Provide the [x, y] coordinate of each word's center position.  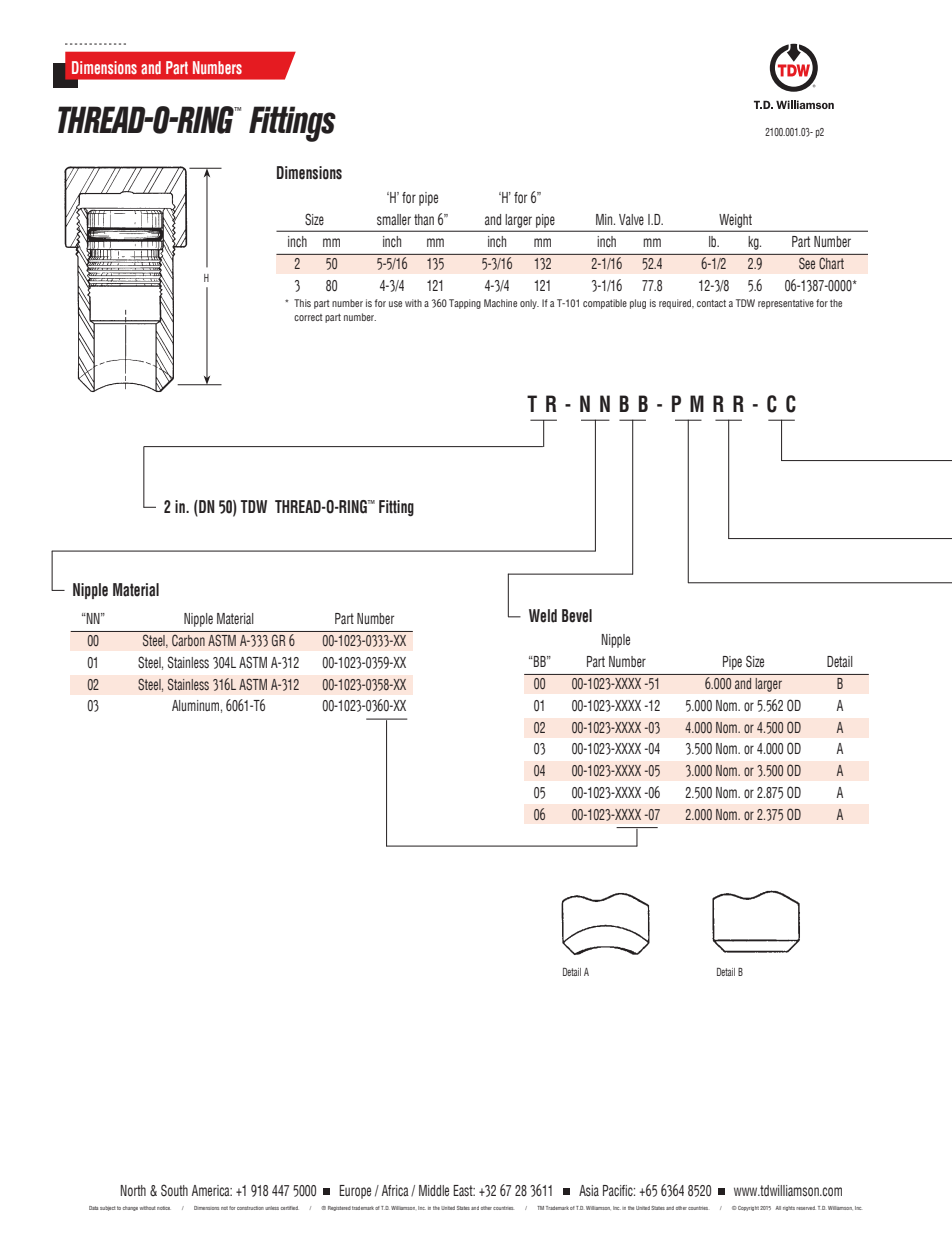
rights [789, 1208]
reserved [806, 1208]
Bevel [577, 616]
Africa [395, 1190]
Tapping [465, 304]
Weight [735, 222]
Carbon [188, 640]
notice [164, 1208]
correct [308, 317]
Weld [543, 616]
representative [786, 304]
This [302, 303]
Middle [434, 1190]
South [174, 1190]
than [424, 219]
